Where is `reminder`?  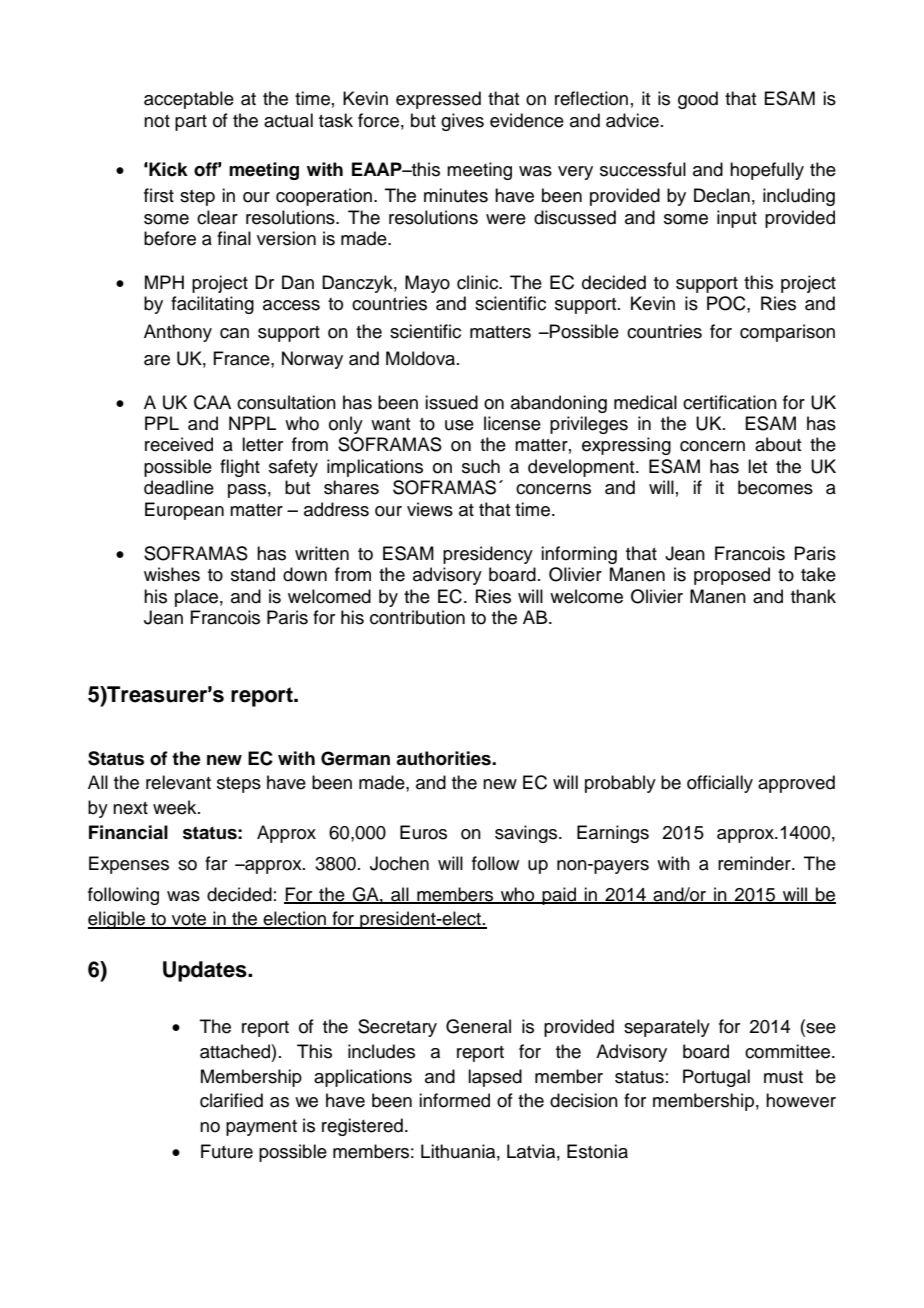 reminder is located at coordinates (755, 863).
